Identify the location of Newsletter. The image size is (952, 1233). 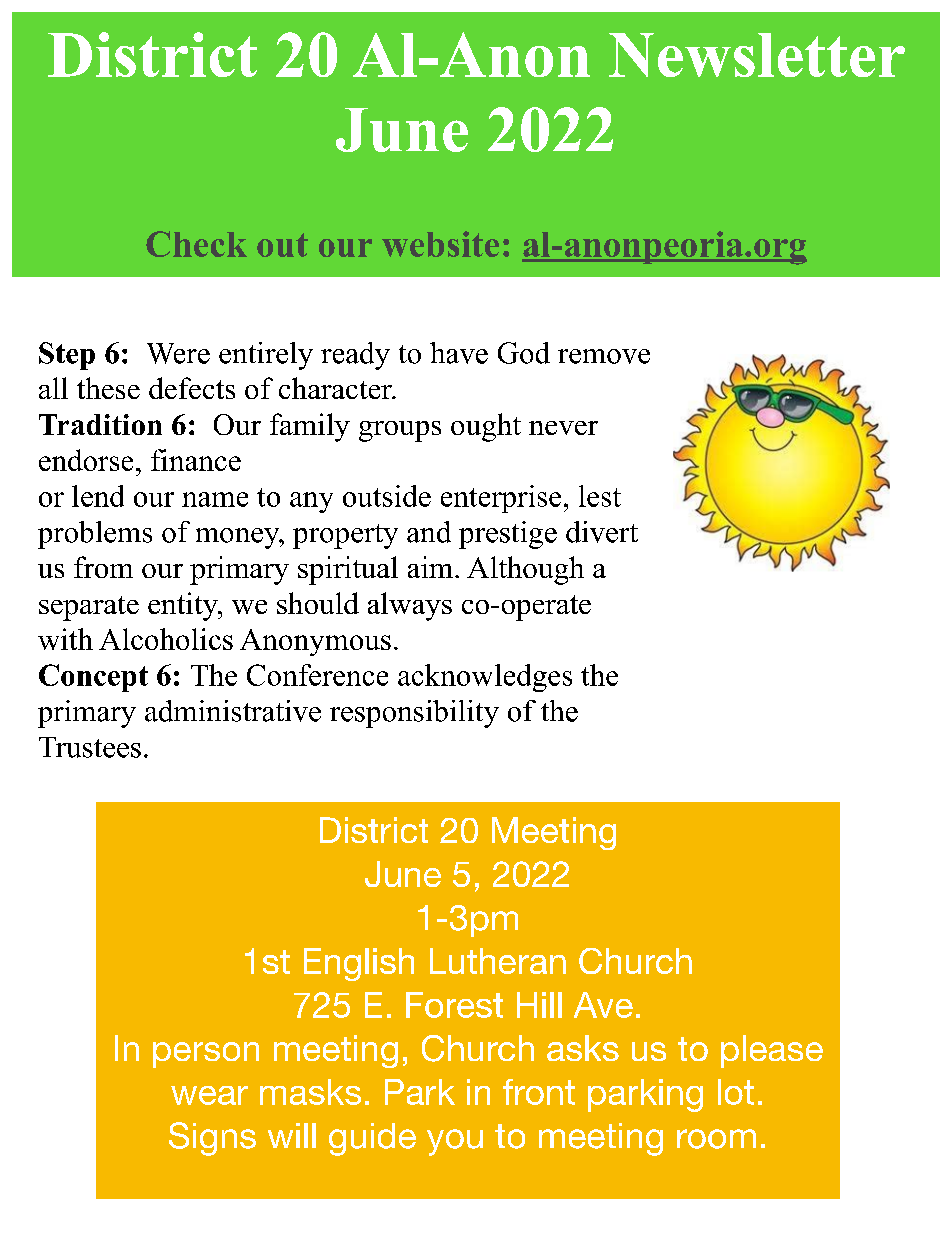
(757, 55).
